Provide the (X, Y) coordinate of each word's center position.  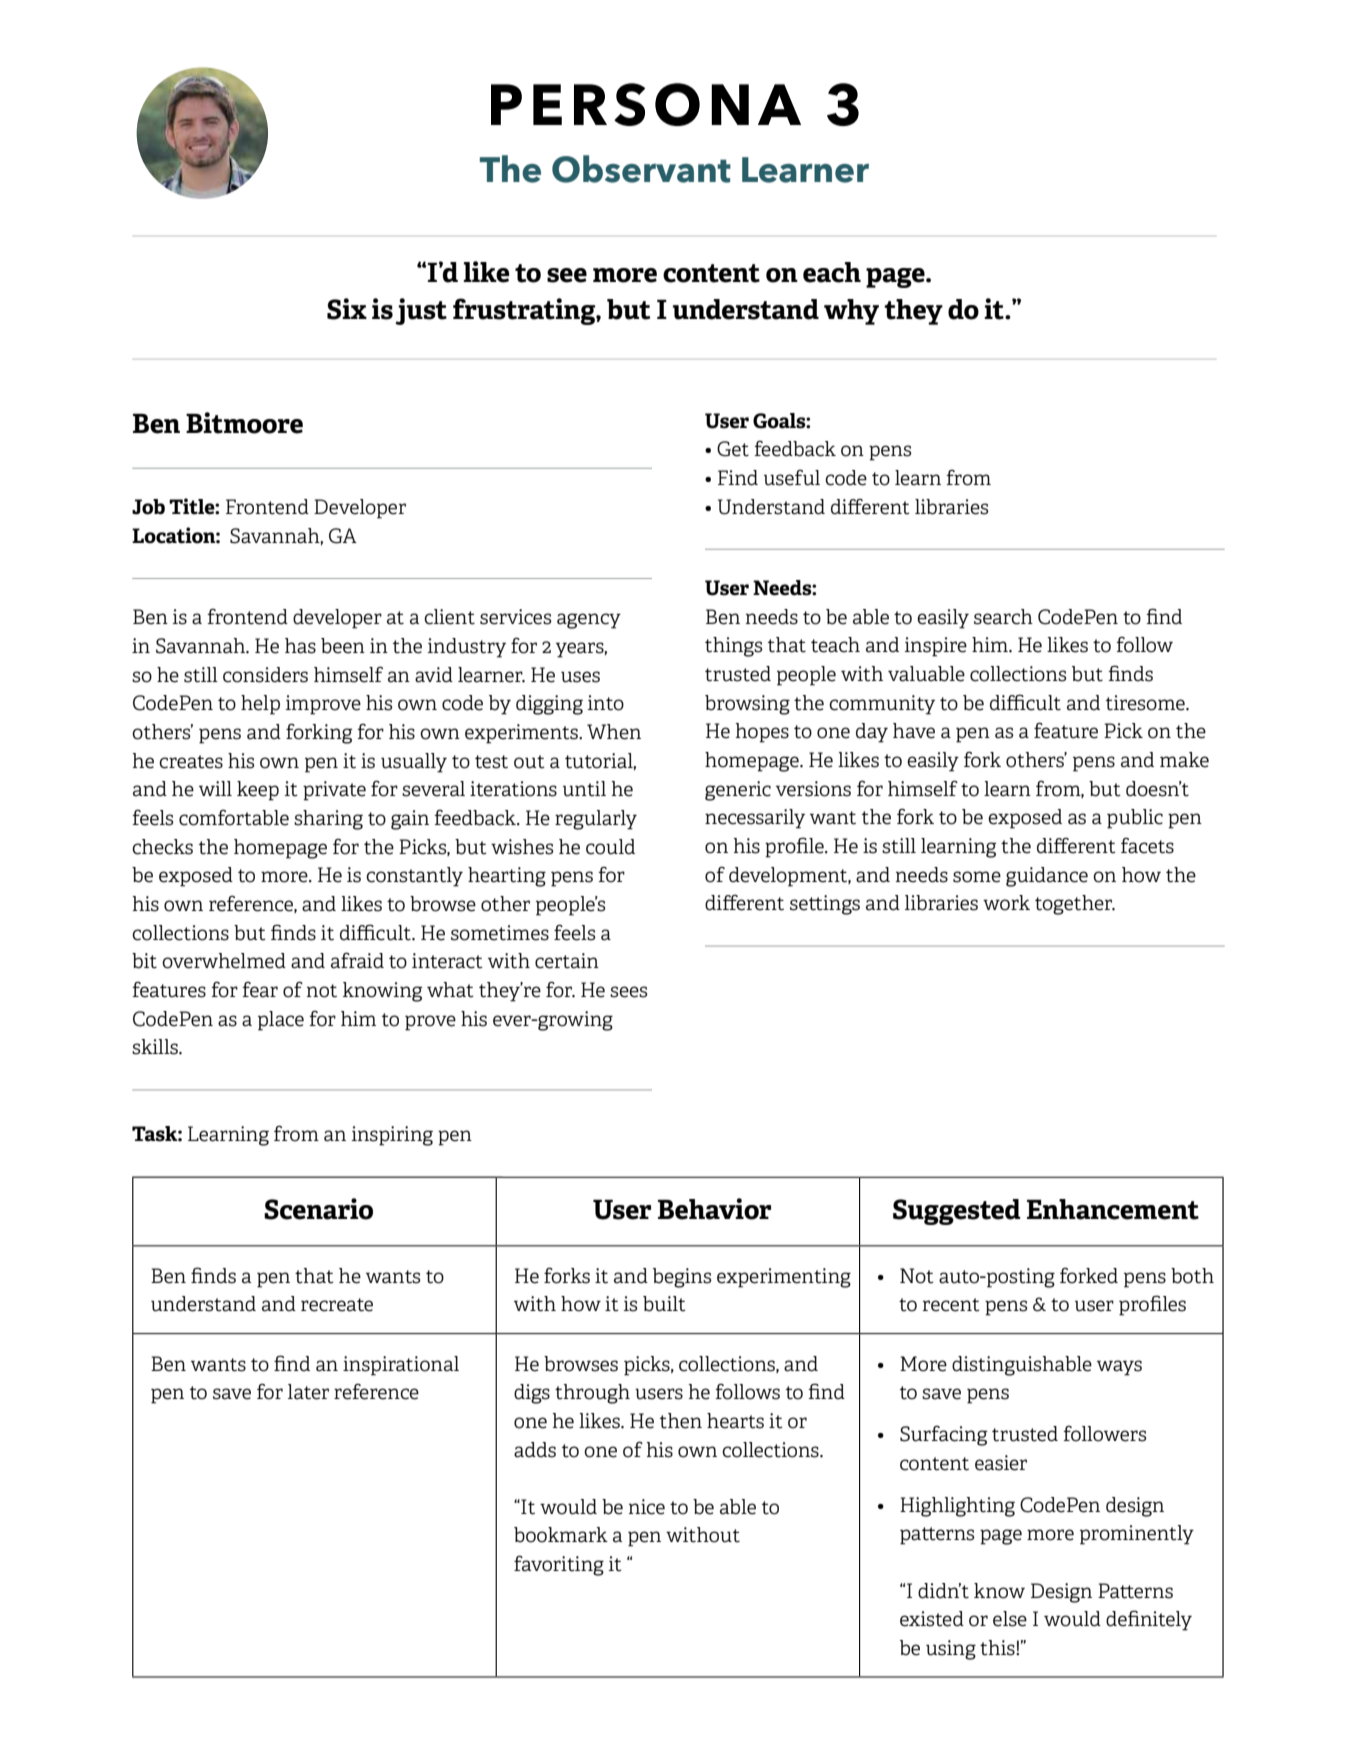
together (1075, 905)
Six (347, 309)
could (610, 847)
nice (647, 1507)
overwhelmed (224, 961)
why (851, 312)
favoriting (559, 1565)
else (1010, 1619)
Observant (641, 169)
